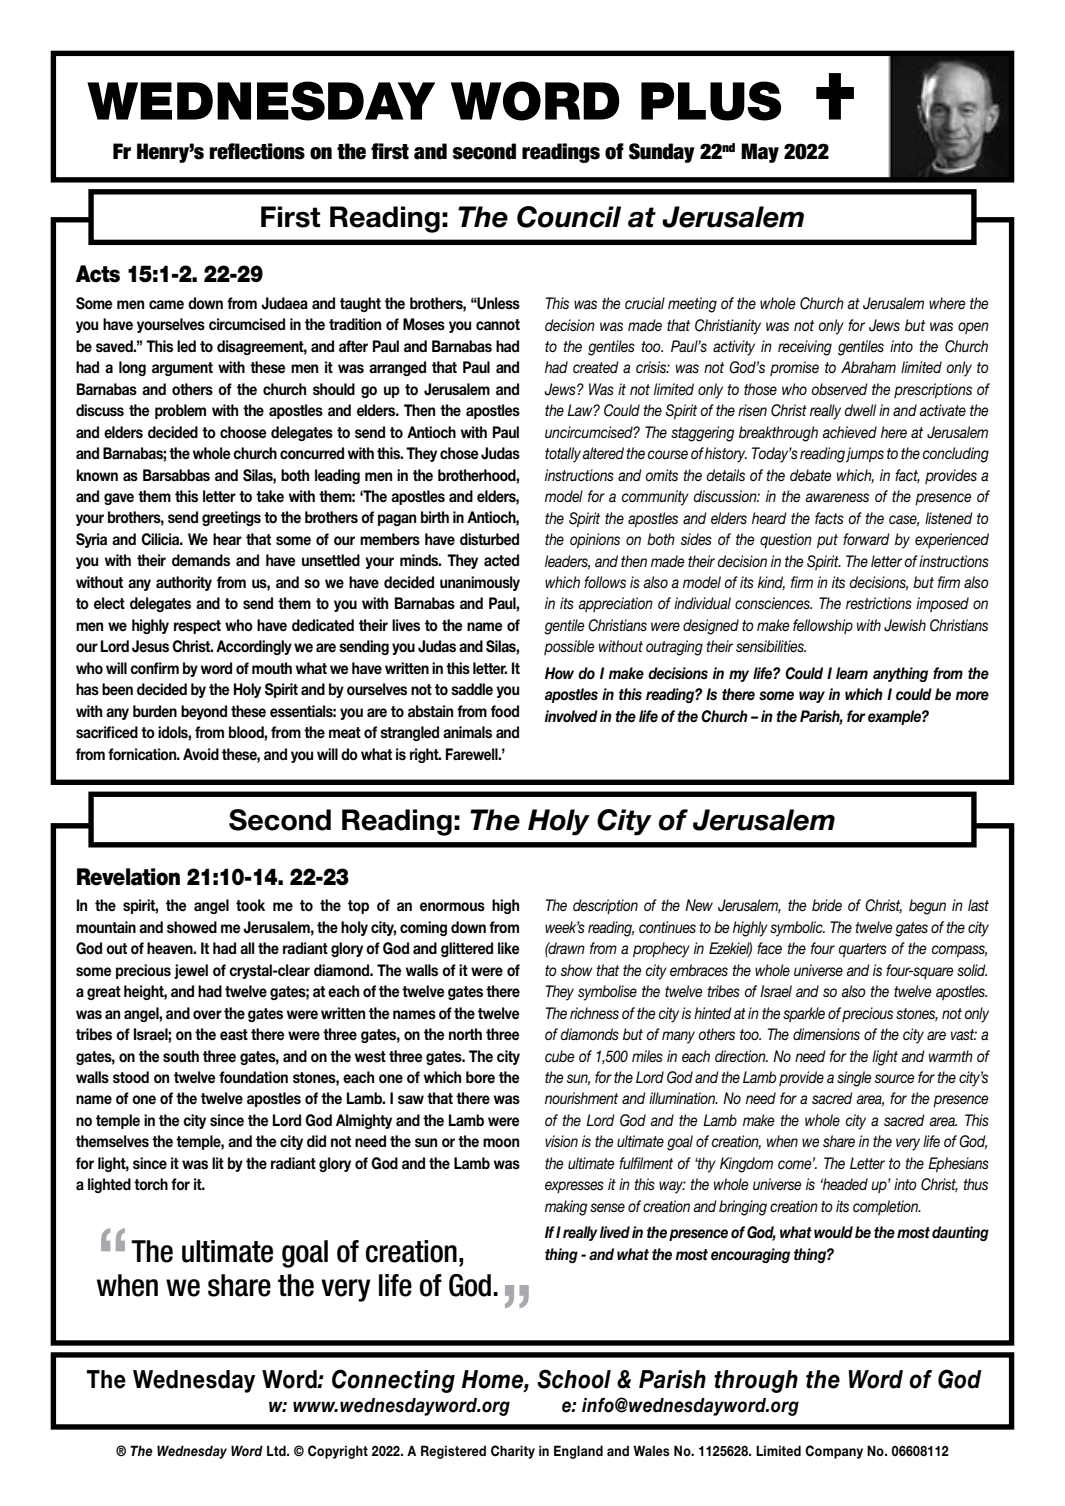 The image size is (1065, 1506). Describe the element at coordinates (393, 1381) in the image. I see `Connecting` at that location.
